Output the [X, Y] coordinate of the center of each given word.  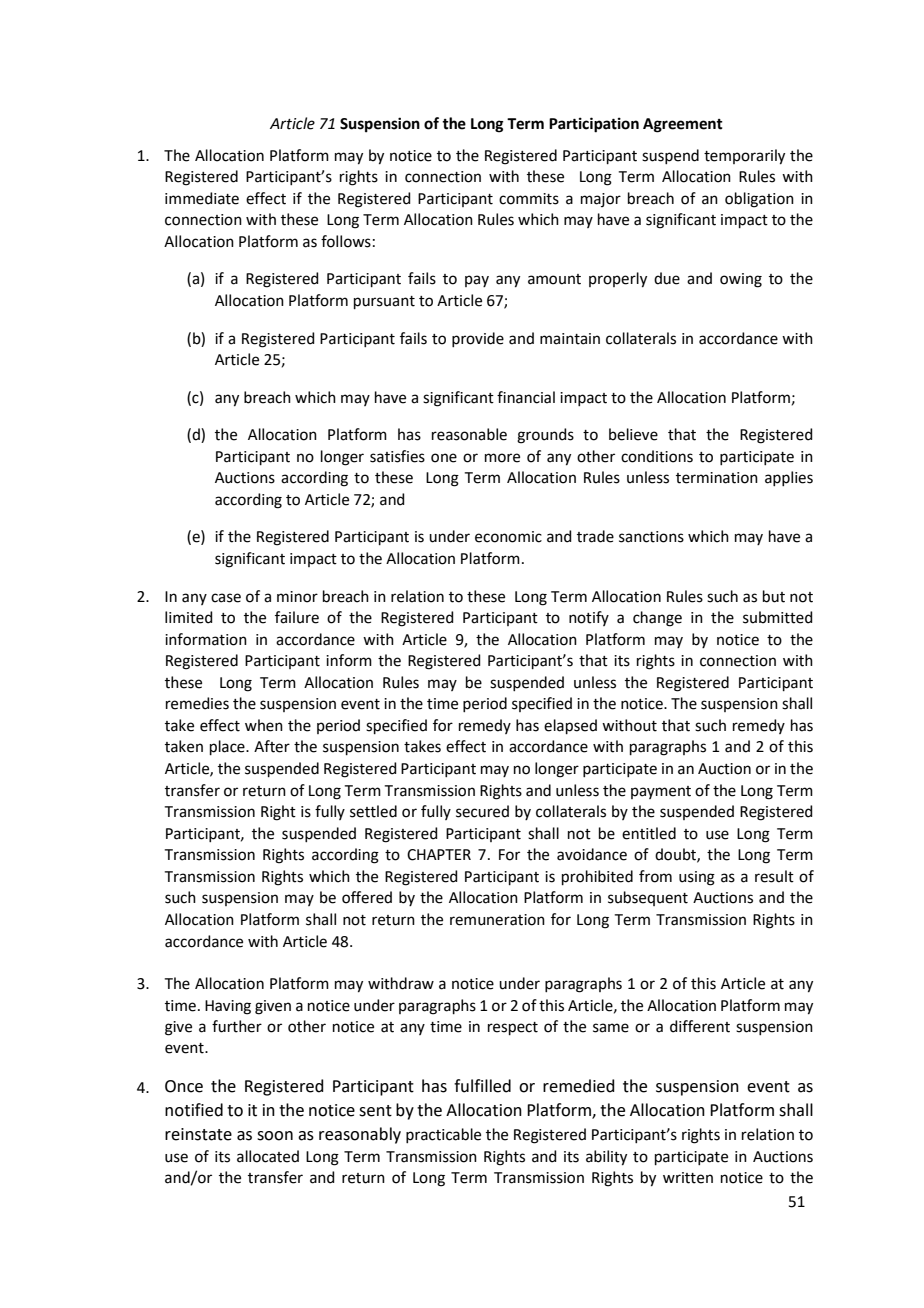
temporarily [744, 157]
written [688, 1178]
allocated [268, 1156]
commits [529, 199]
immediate [202, 198]
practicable [443, 1135]
